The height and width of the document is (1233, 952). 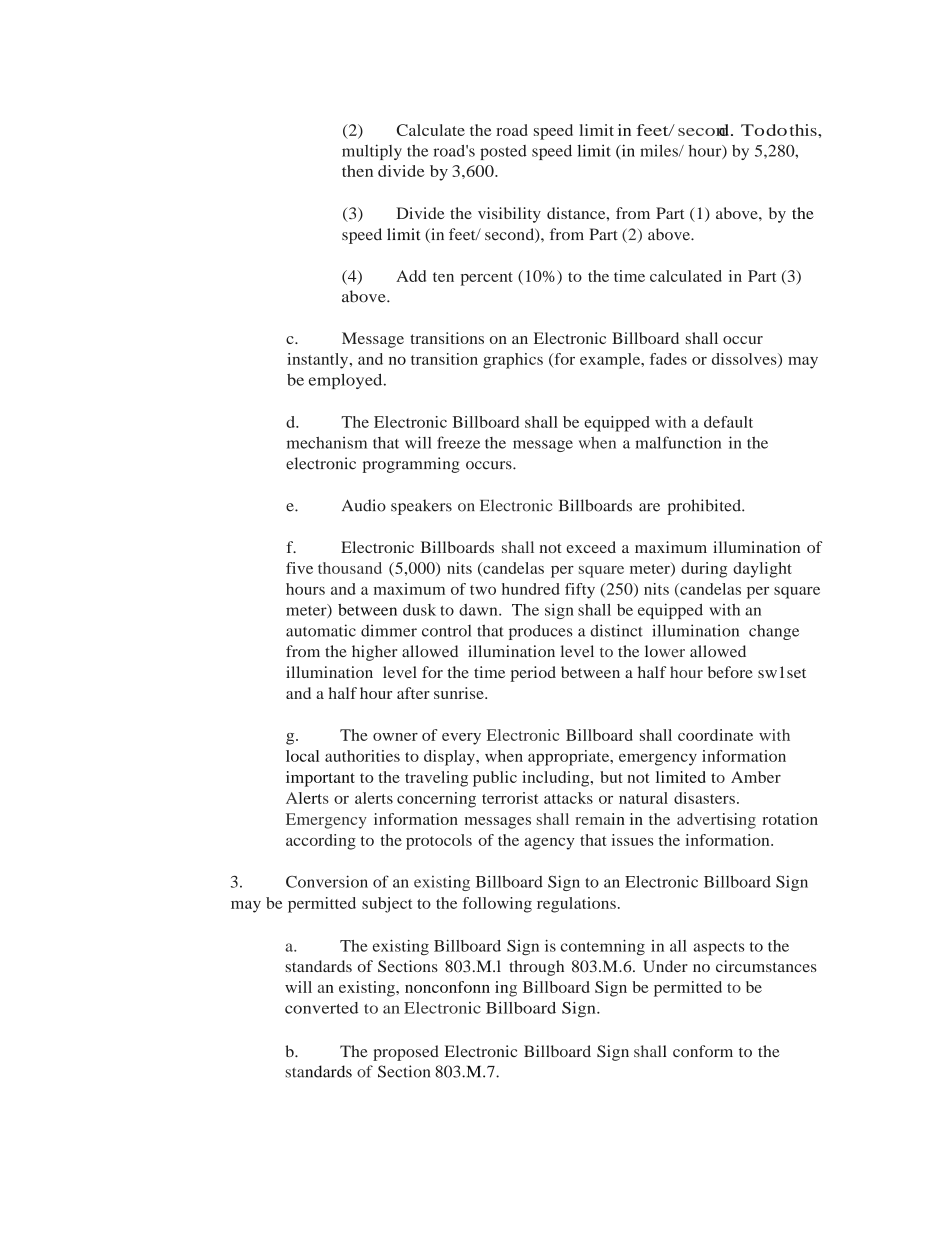 What do you see at coordinates (350, 568) in the document?
I see `thousand` at bounding box center [350, 568].
